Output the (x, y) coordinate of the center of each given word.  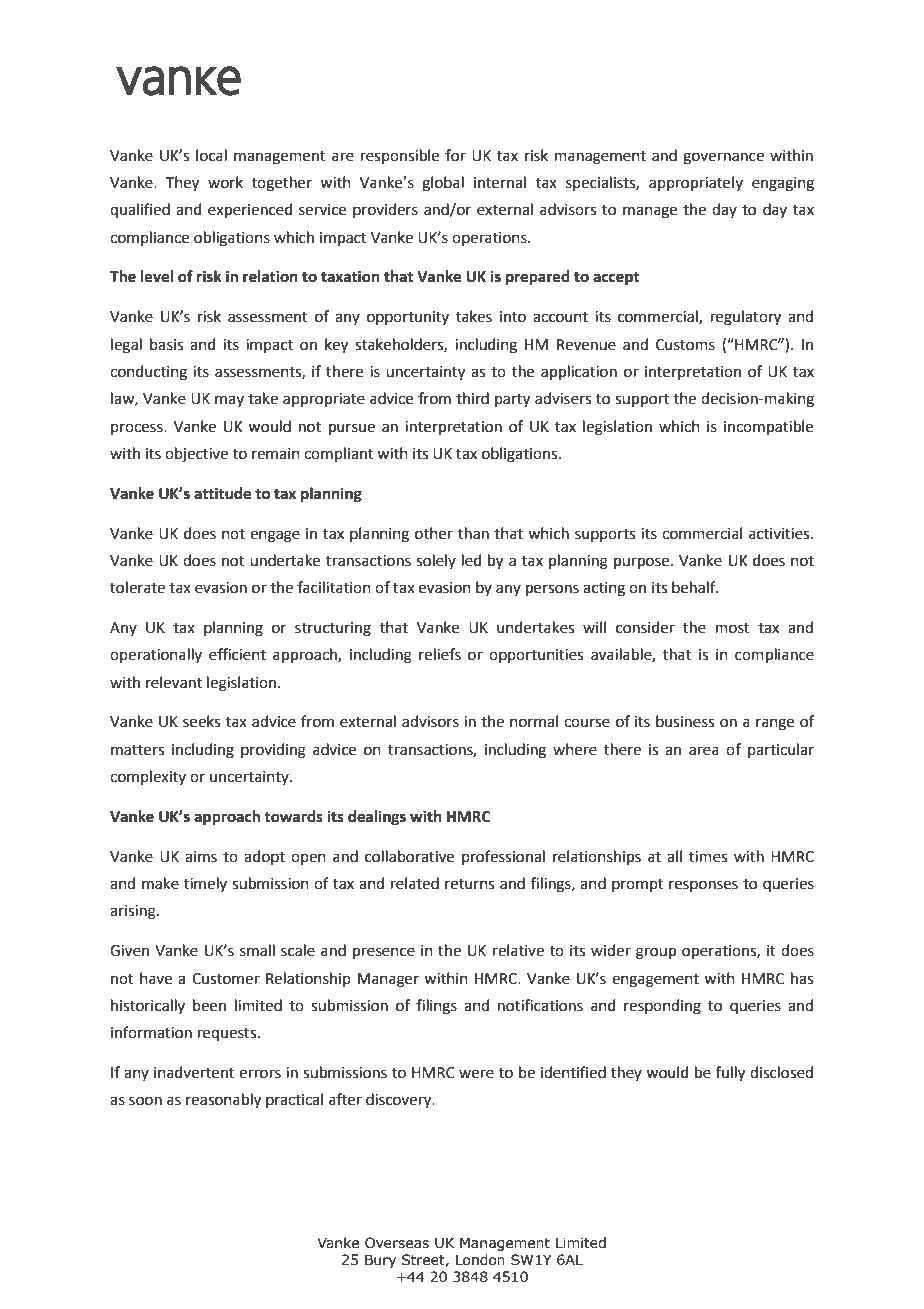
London (480, 1260)
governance (723, 158)
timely (205, 884)
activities (780, 534)
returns (469, 884)
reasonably (223, 1101)
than (473, 533)
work (225, 182)
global (443, 184)
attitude (222, 493)
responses (703, 886)
